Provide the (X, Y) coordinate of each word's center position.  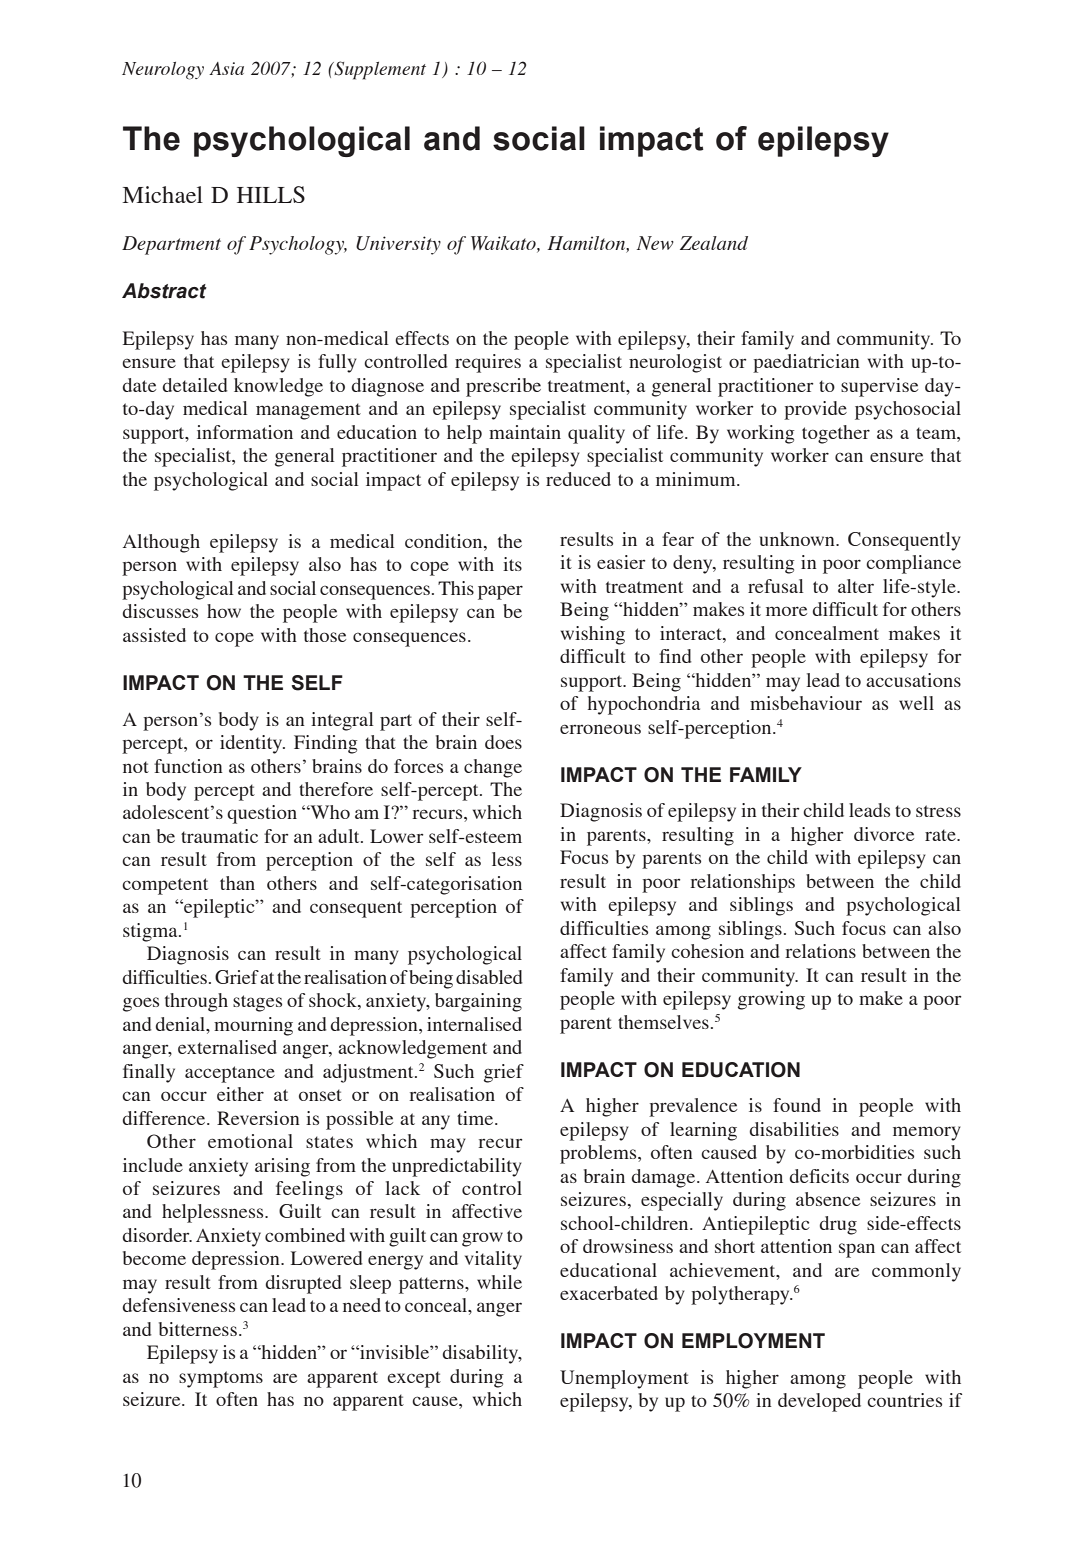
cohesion (707, 951)
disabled (489, 977)
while (499, 1282)
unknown (798, 539)
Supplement (379, 70)
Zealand (714, 243)
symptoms (221, 1379)
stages (257, 1003)
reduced (578, 479)
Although (161, 543)
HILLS (271, 194)
